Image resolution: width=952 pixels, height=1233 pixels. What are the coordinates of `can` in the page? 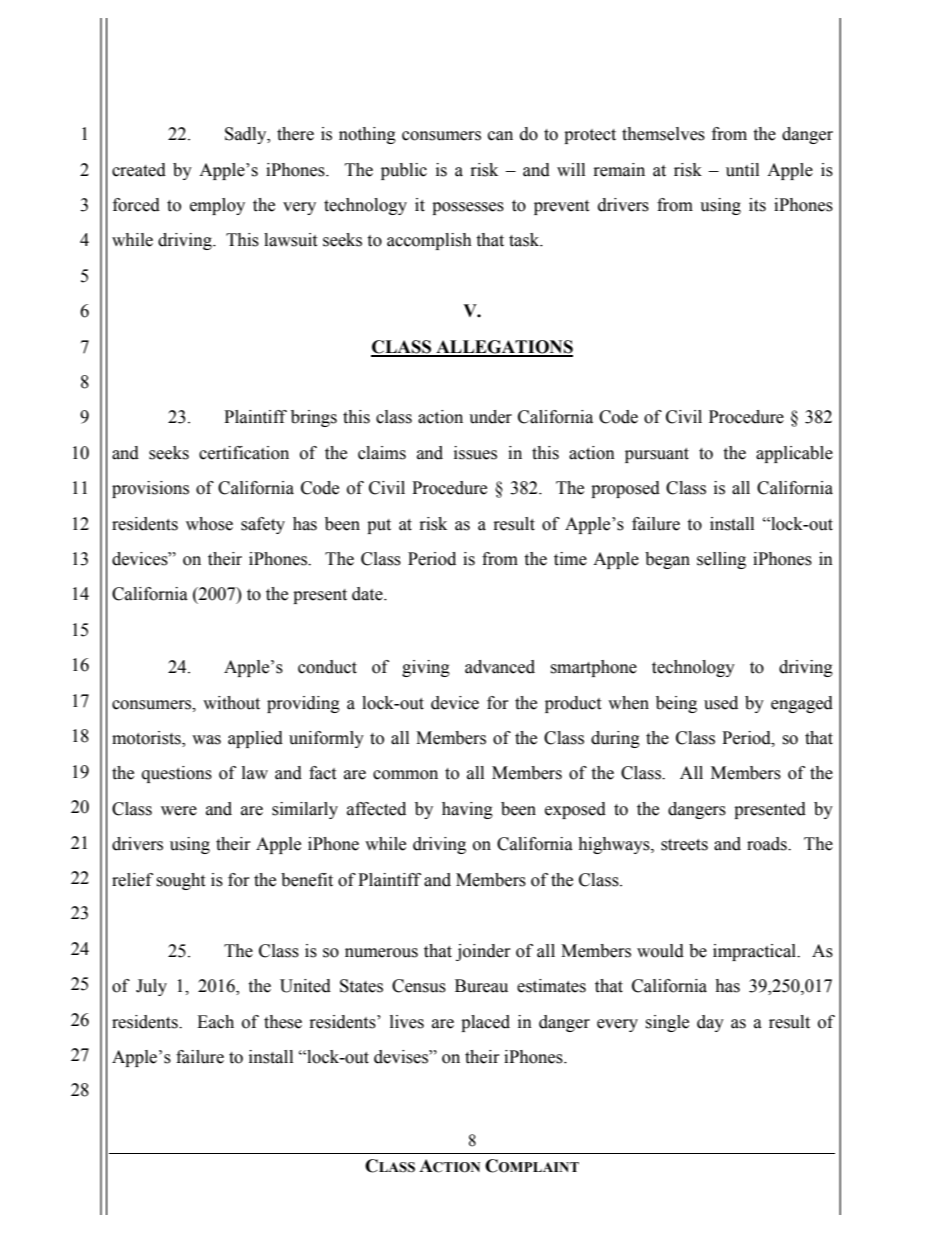 It's located at (500, 136).
